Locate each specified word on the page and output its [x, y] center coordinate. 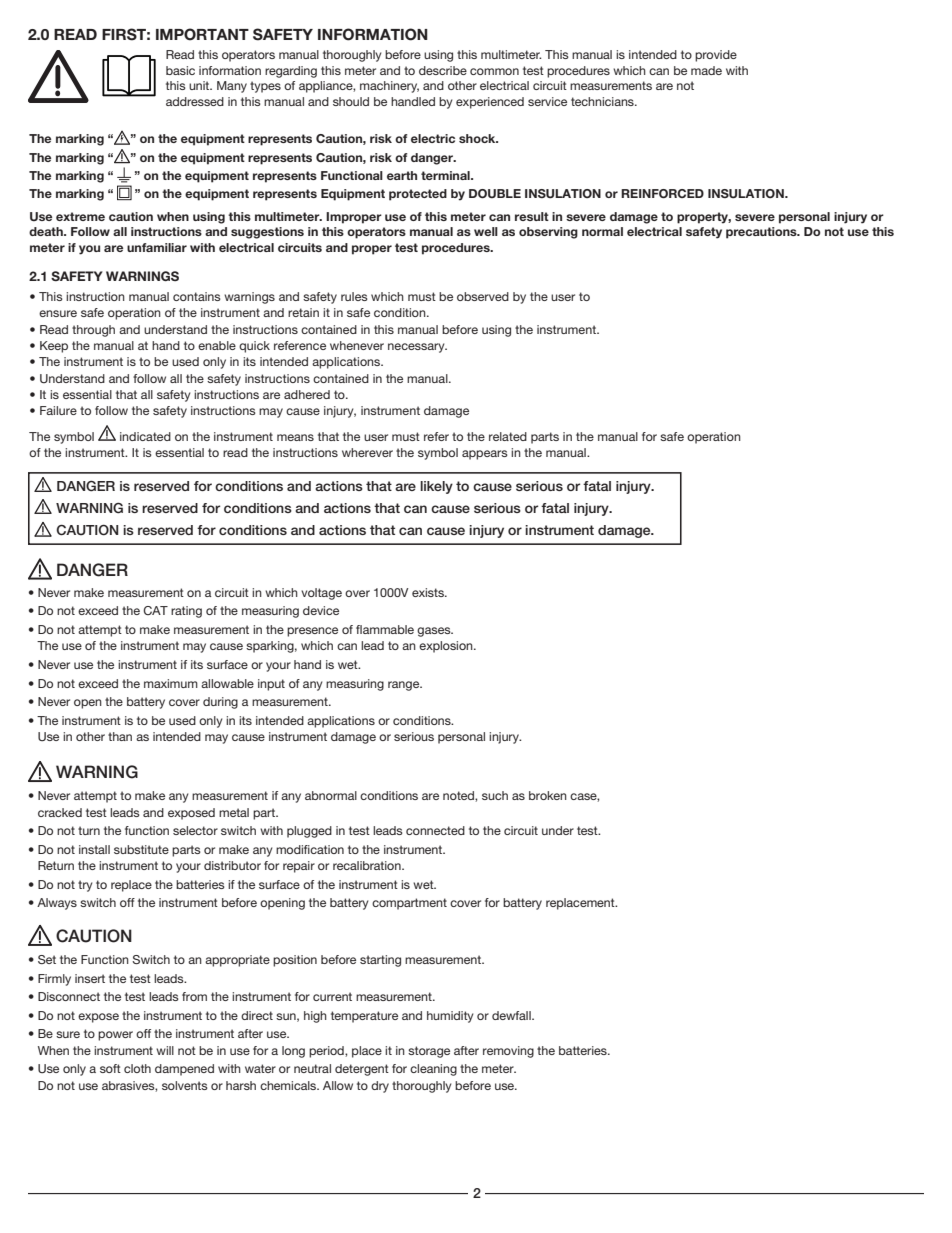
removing [508, 1052]
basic [180, 70]
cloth [137, 1068]
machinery [389, 87]
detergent [362, 1070]
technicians [603, 101]
